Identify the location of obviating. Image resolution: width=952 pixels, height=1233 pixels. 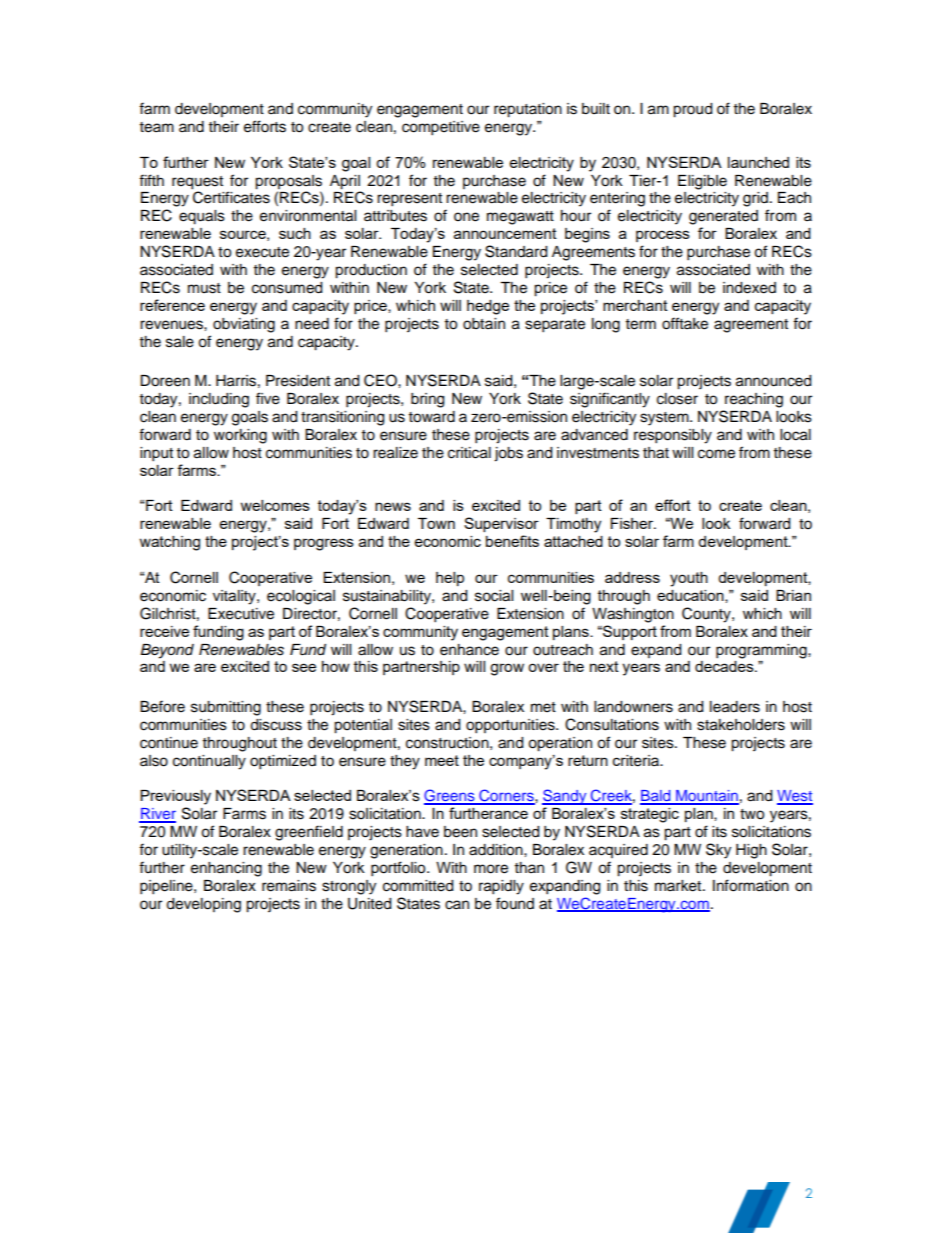
(244, 325).
